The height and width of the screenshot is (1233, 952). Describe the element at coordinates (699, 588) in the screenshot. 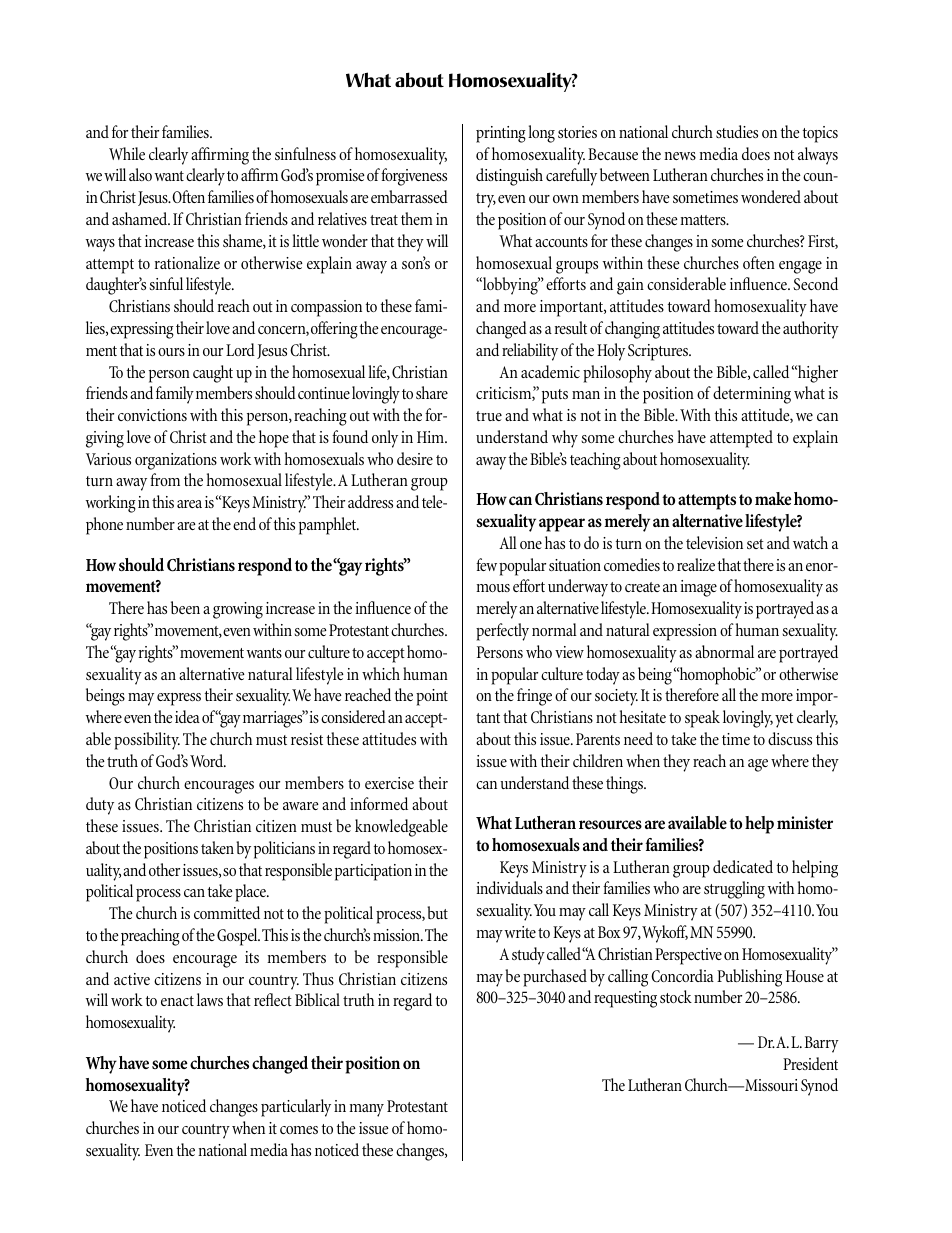

I see `image` at that location.
